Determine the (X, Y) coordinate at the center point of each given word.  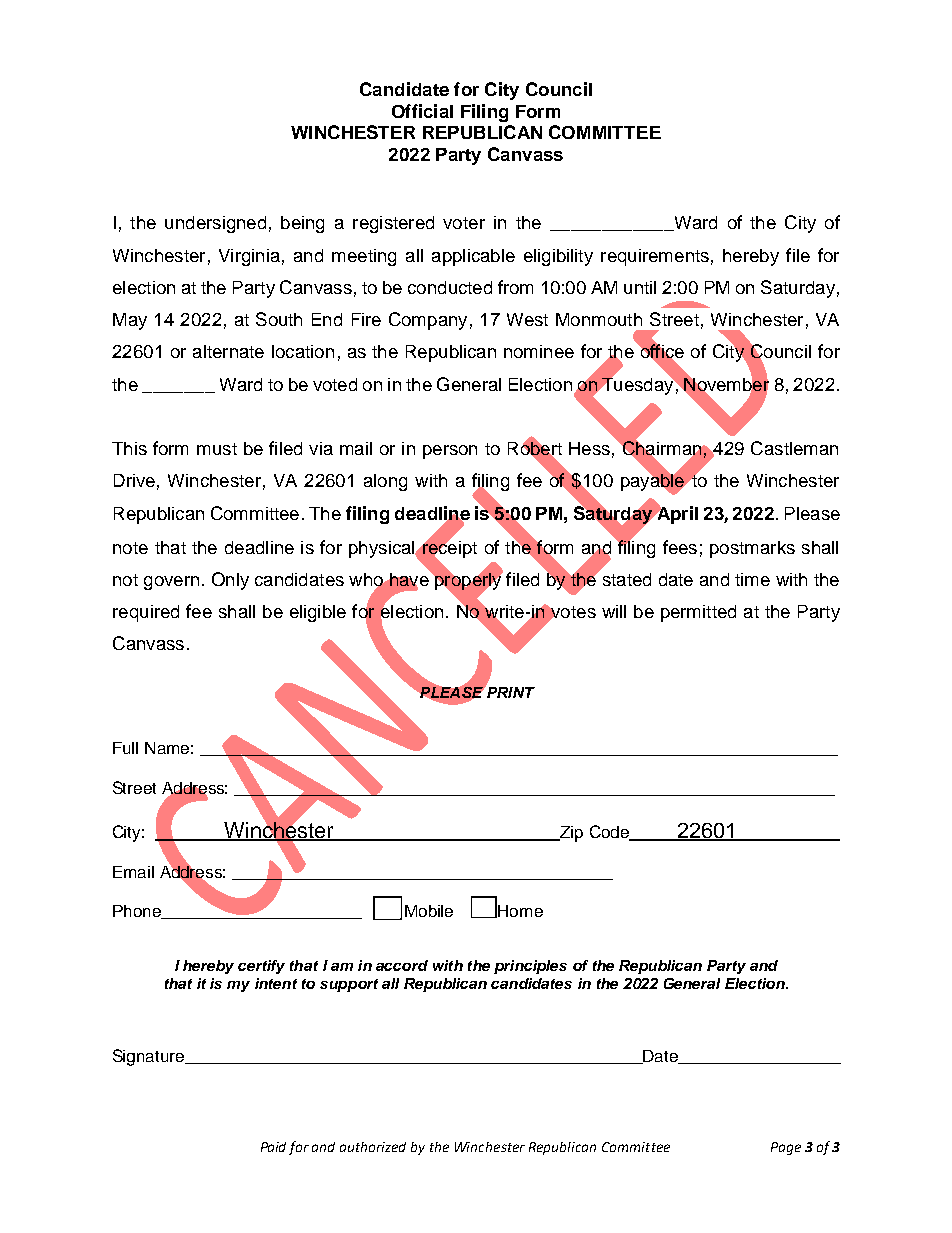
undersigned (215, 224)
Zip (570, 834)
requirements (655, 257)
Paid (273, 1147)
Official (422, 111)
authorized (373, 1147)
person (450, 452)
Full (125, 748)
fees (680, 547)
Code (610, 832)
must (217, 449)
